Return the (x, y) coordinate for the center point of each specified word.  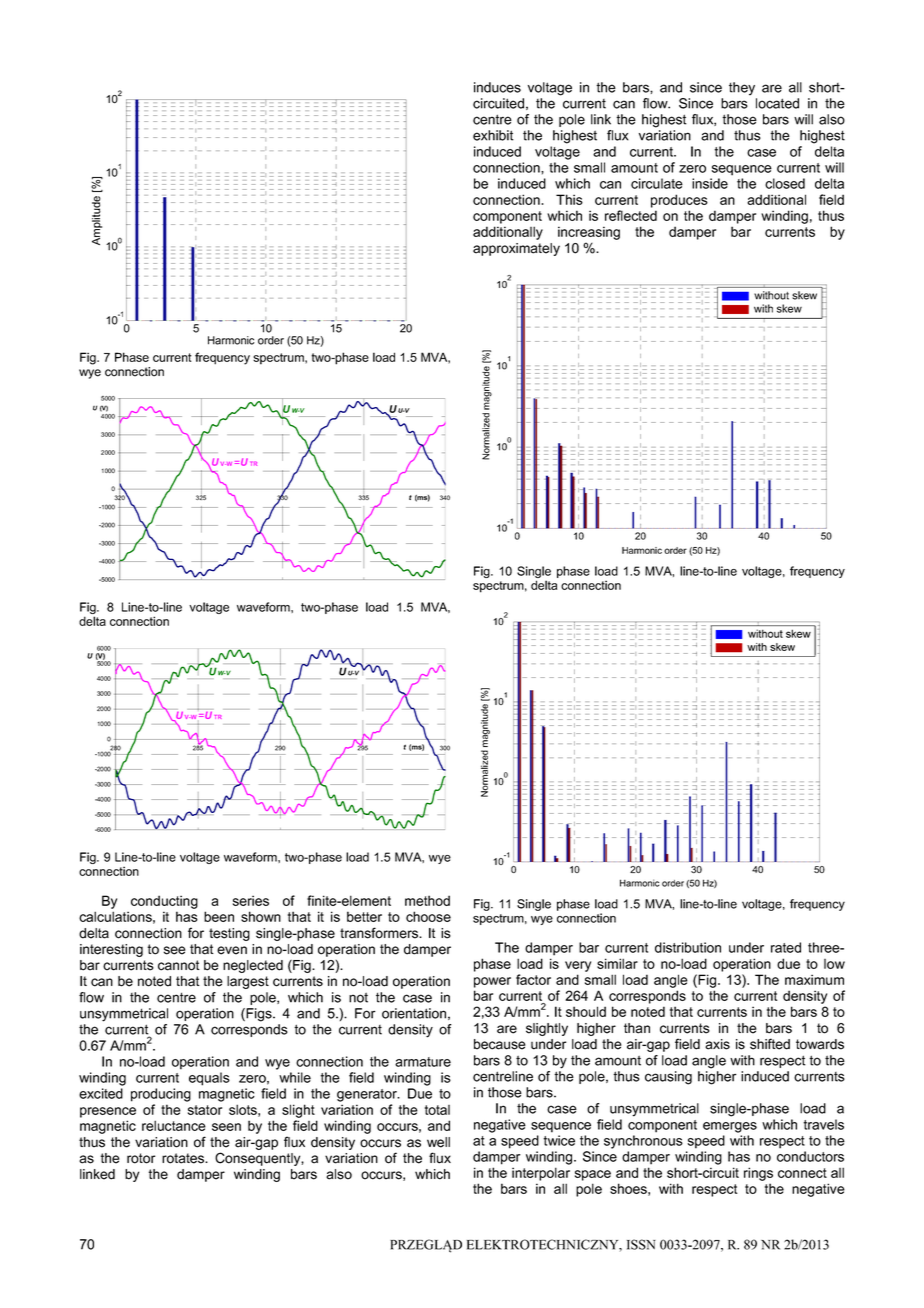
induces (497, 87)
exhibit (493, 135)
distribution (688, 947)
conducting (164, 902)
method (427, 900)
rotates (184, 1158)
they (742, 88)
